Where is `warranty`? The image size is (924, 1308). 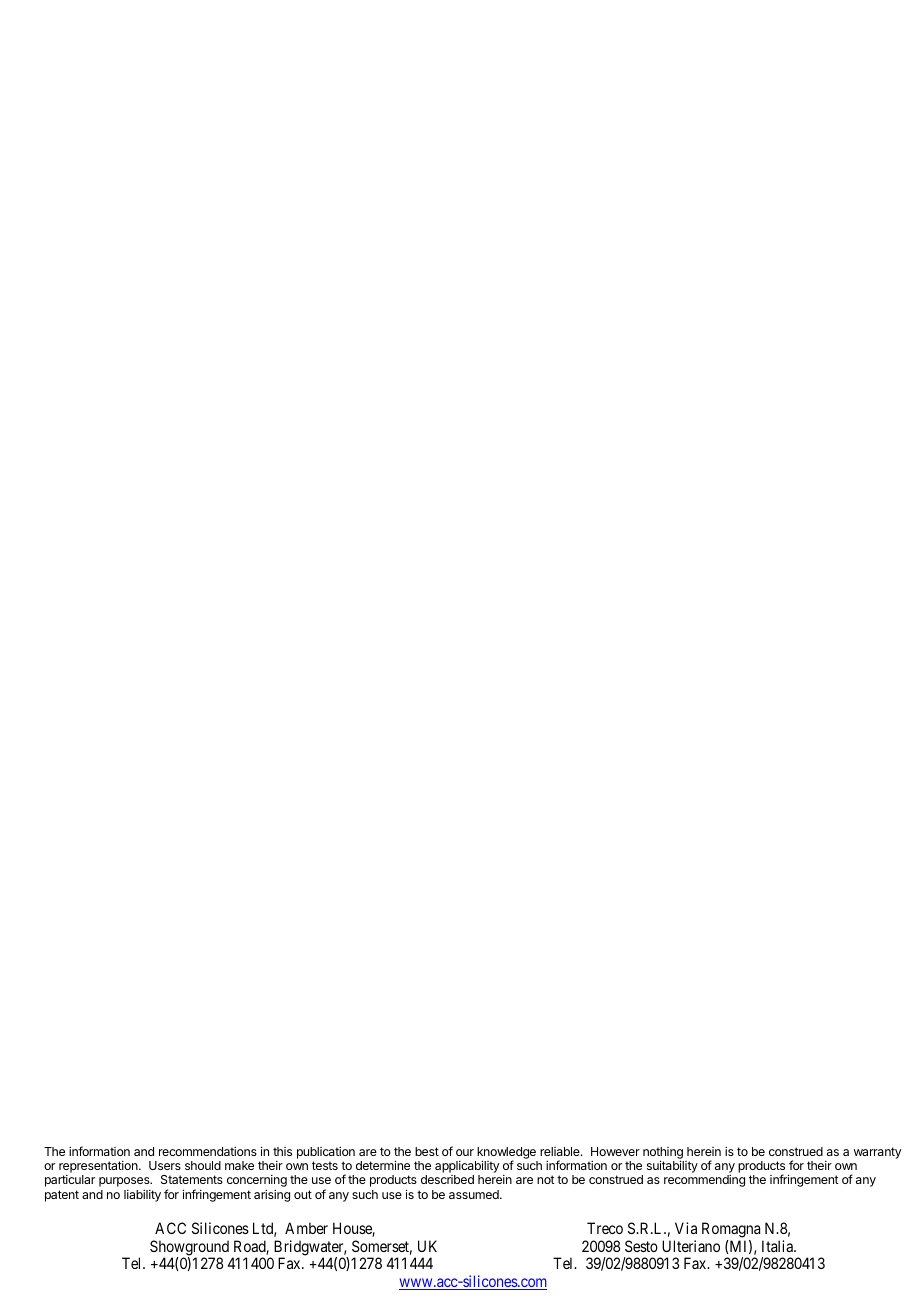 warranty is located at coordinates (877, 1153).
